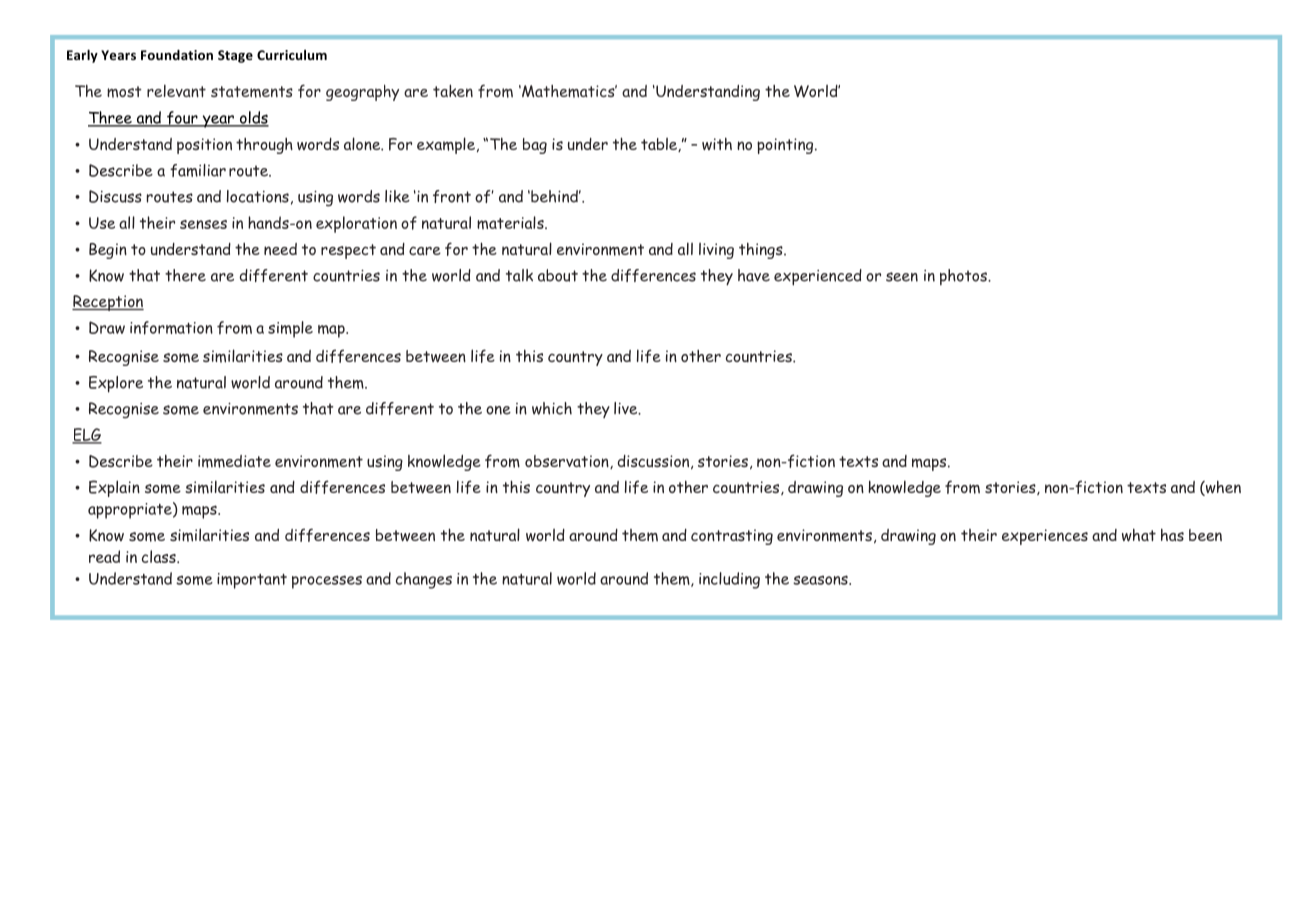 The height and width of the screenshot is (924, 1308). What do you see at coordinates (786, 146) in the screenshot?
I see `pointing` at bounding box center [786, 146].
